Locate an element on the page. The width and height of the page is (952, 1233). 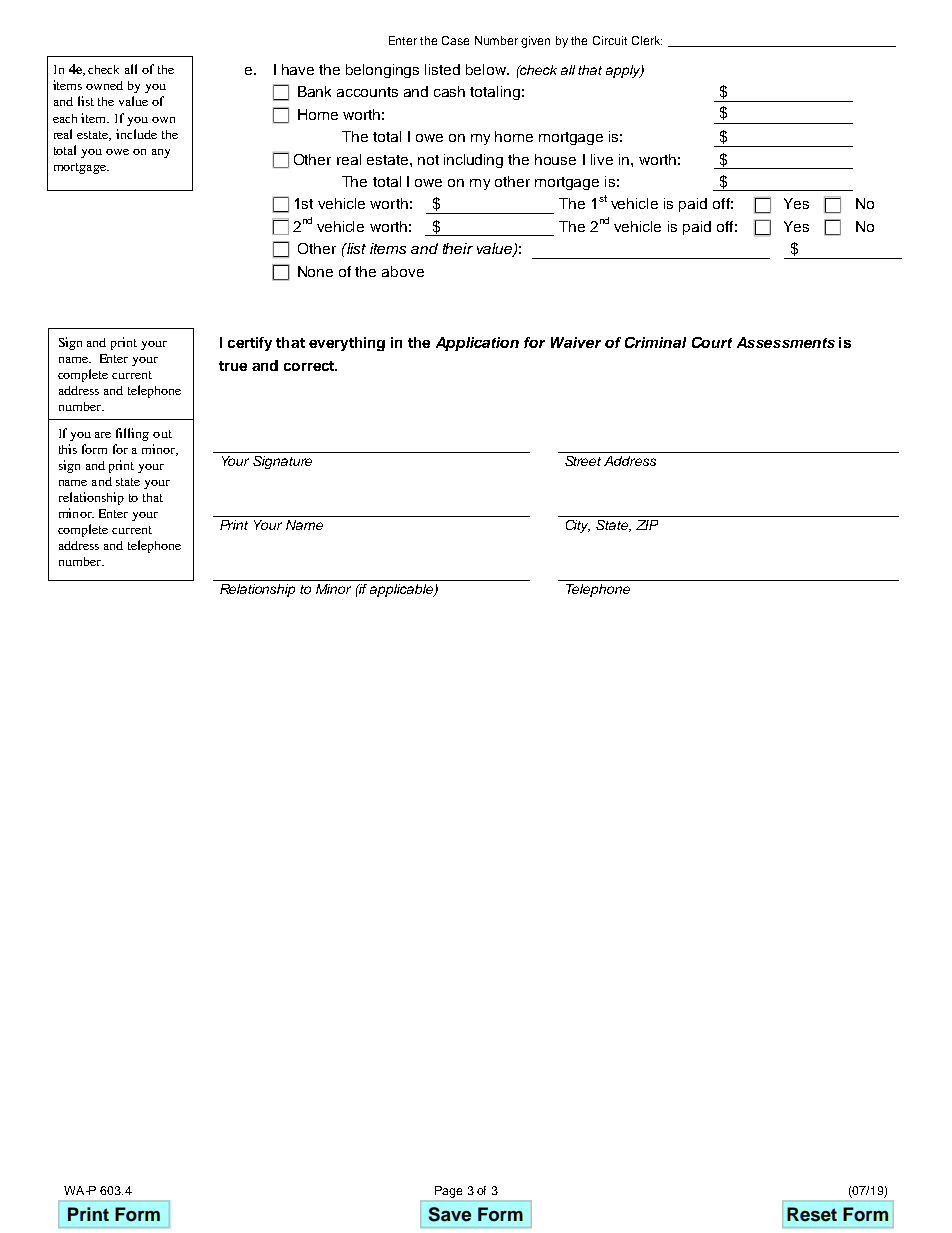
this is located at coordinates (68, 449).
